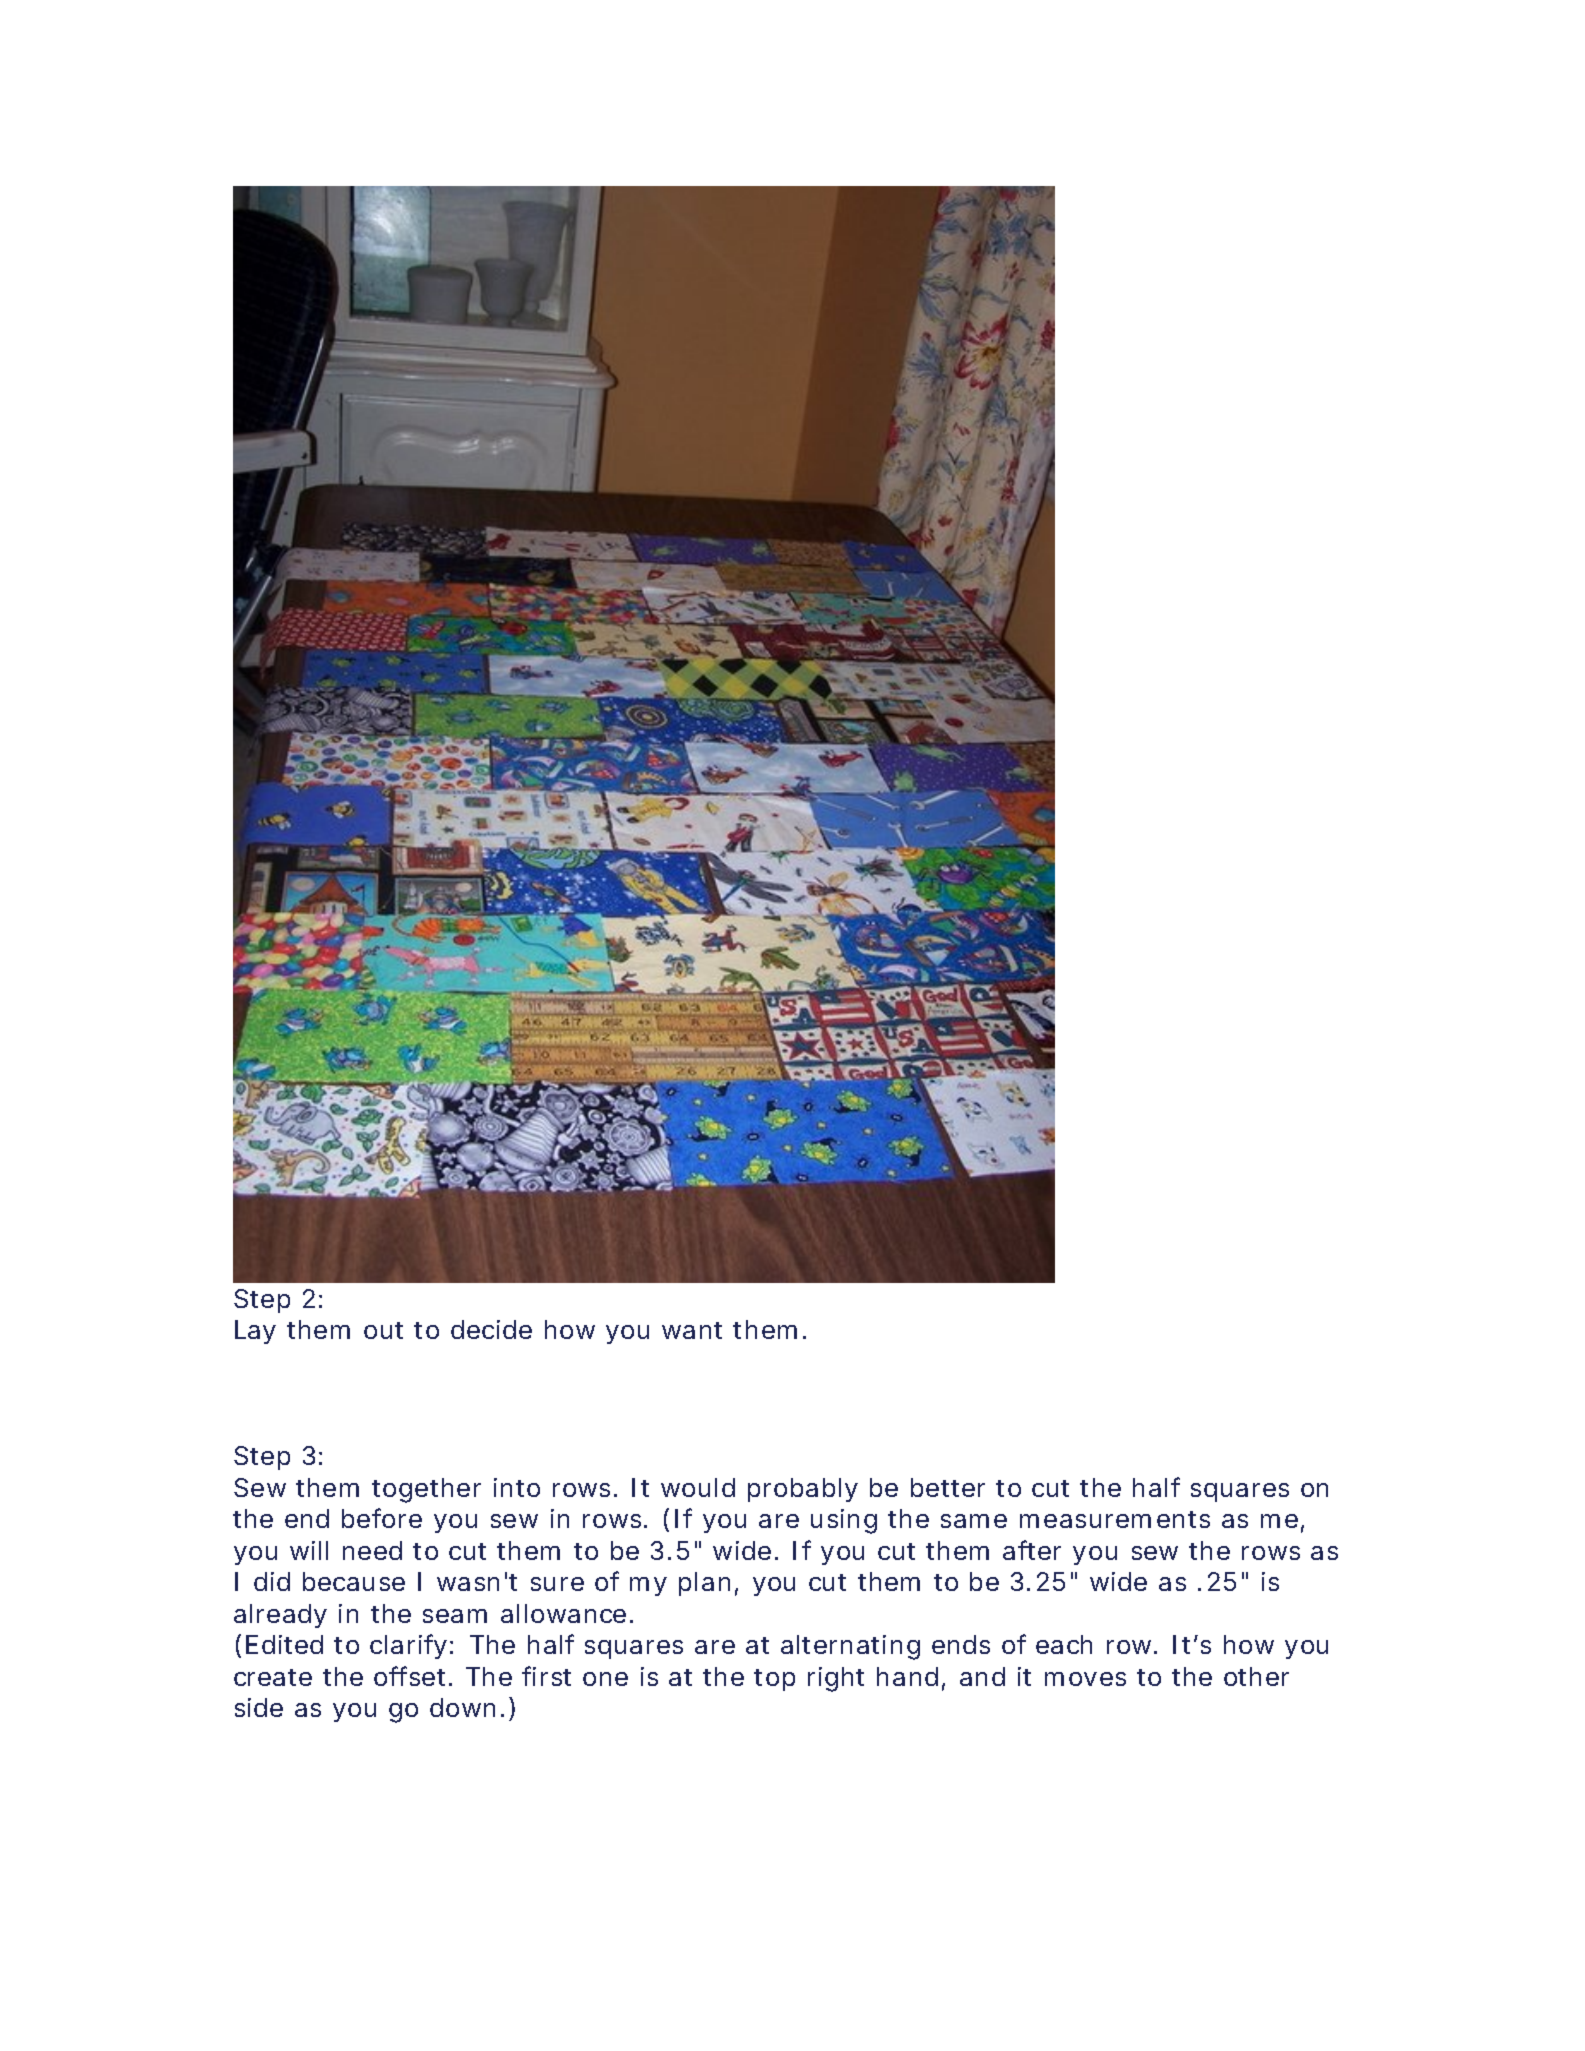 This document has width=1585, height=2051. What do you see at coordinates (383, 1330) in the document?
I see `out` at bounding box center [383, 1330].
